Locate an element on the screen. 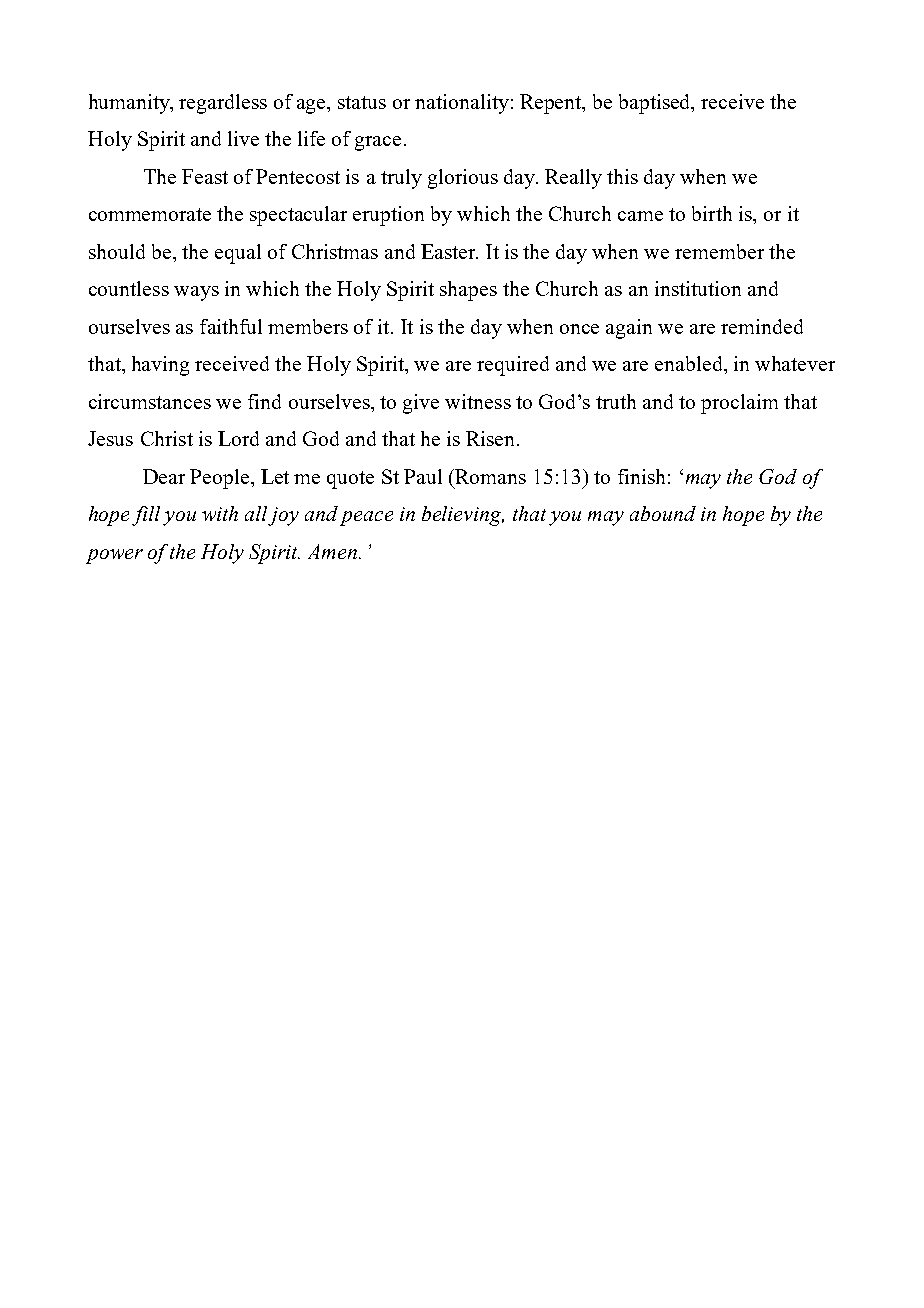 The height and width of the screenshot is (1308, 924). shapes is located at coordinates (468, 291).
